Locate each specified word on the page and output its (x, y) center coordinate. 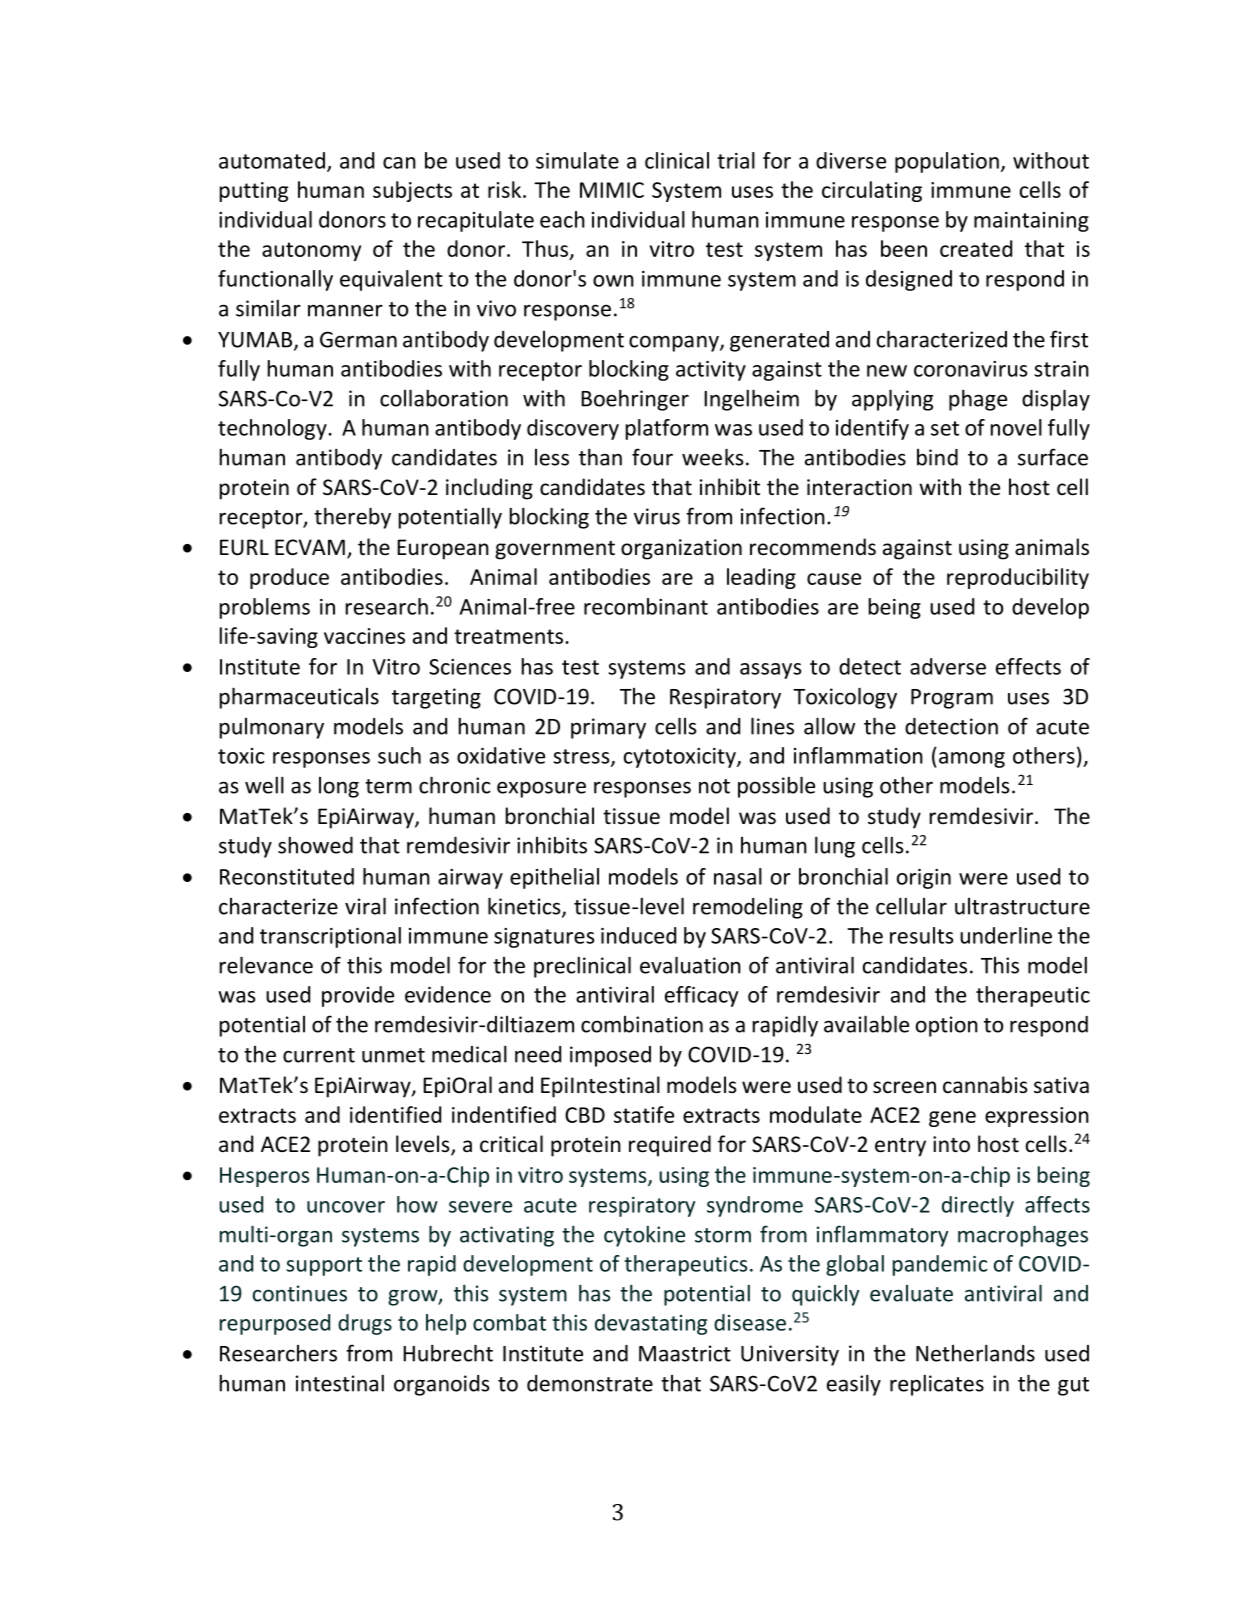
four (652, 457)
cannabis (985, 1085)
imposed (610, 1056)
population (947, 162)
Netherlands (975, 1353)
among (972, 760)
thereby (352, 518)
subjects (412, 191)
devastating (651, 1324)
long (339, 787)
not (714, 786)
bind (937, 457)
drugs (365, 1324)
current (319, 1055)
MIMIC (612, 190)
